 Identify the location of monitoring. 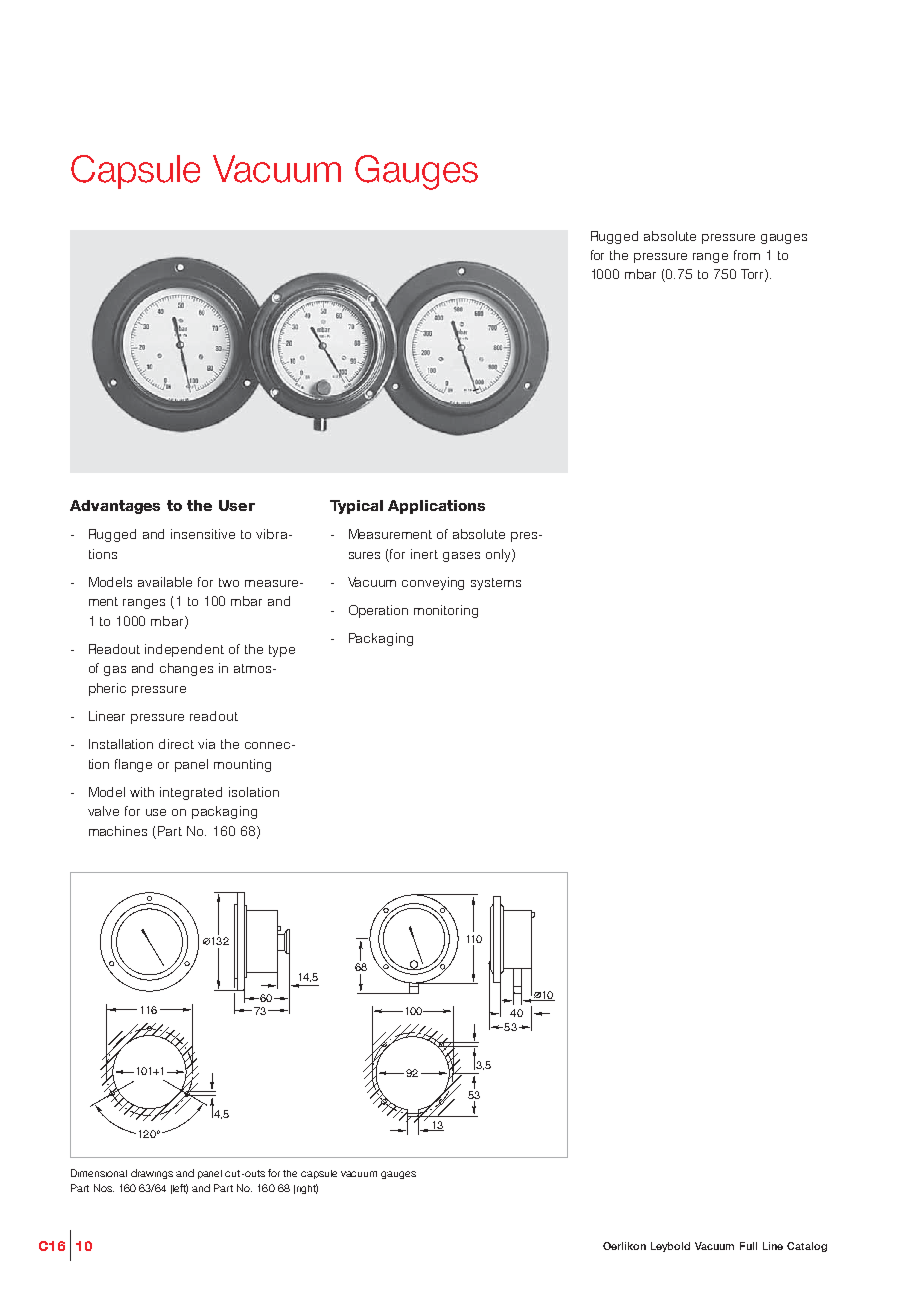
(446, 611).
